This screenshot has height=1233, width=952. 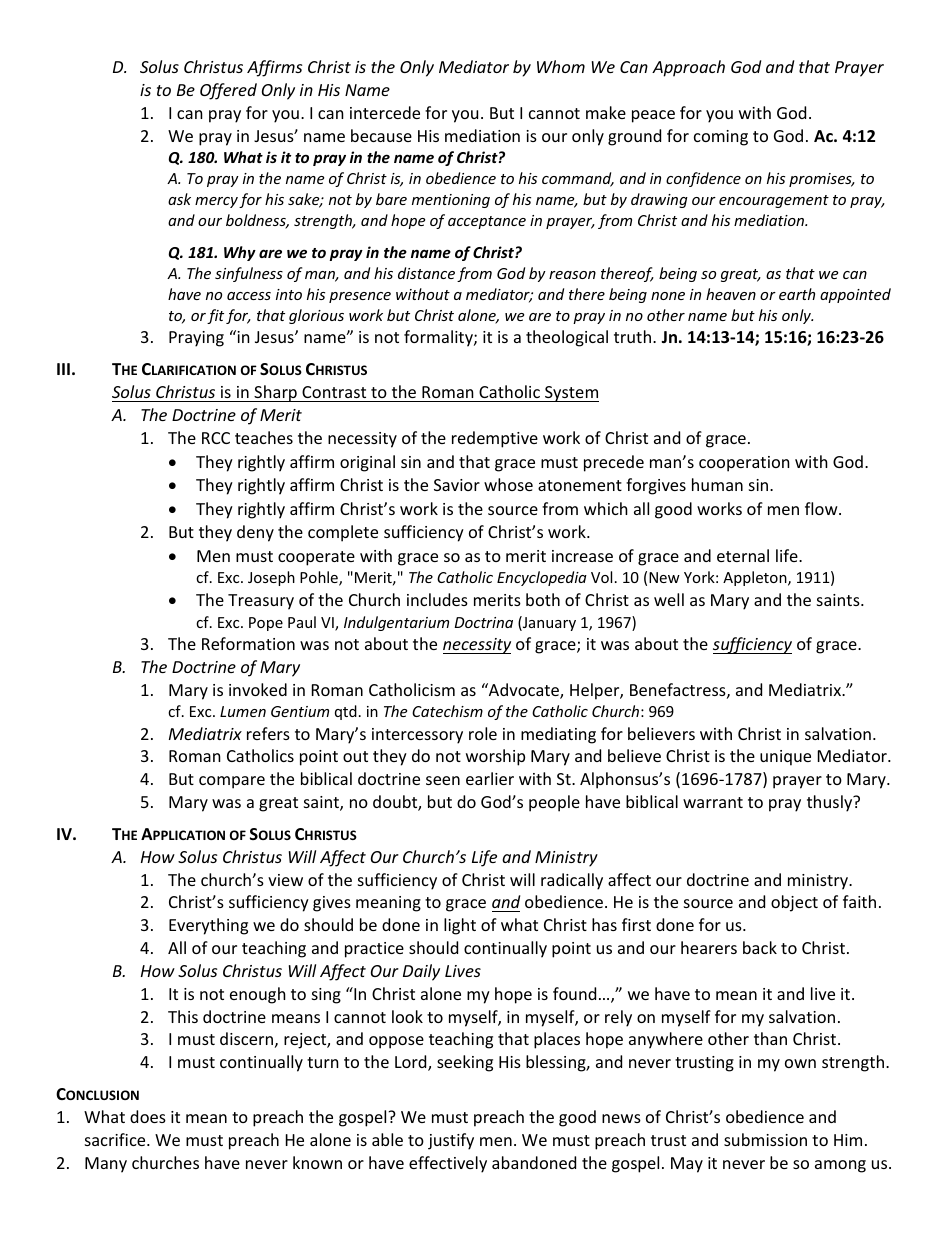 What do you see at coordinates (437, 599) in the screenshot?
I see `includes` at bounding box center [437, 599].
